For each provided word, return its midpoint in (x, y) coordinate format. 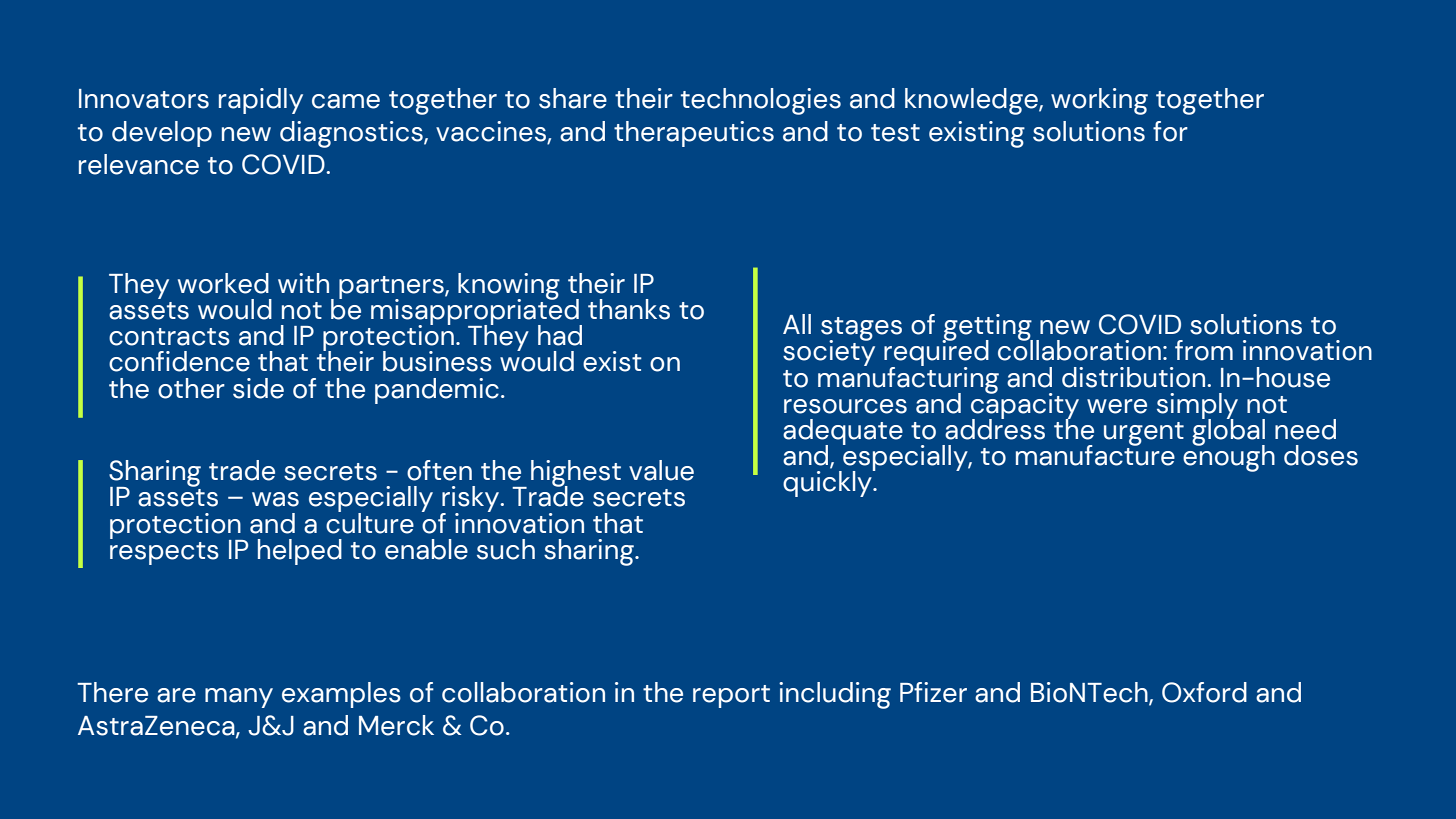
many (239, 698)
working (1099, 101)
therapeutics (694, 134)
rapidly (261, 101)
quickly (828, 483)
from (1204, 350)
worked (223, 283)
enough (1229, 457)
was (275, 499)
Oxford (1204, 692)
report (731, 696)
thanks (629, 309)
